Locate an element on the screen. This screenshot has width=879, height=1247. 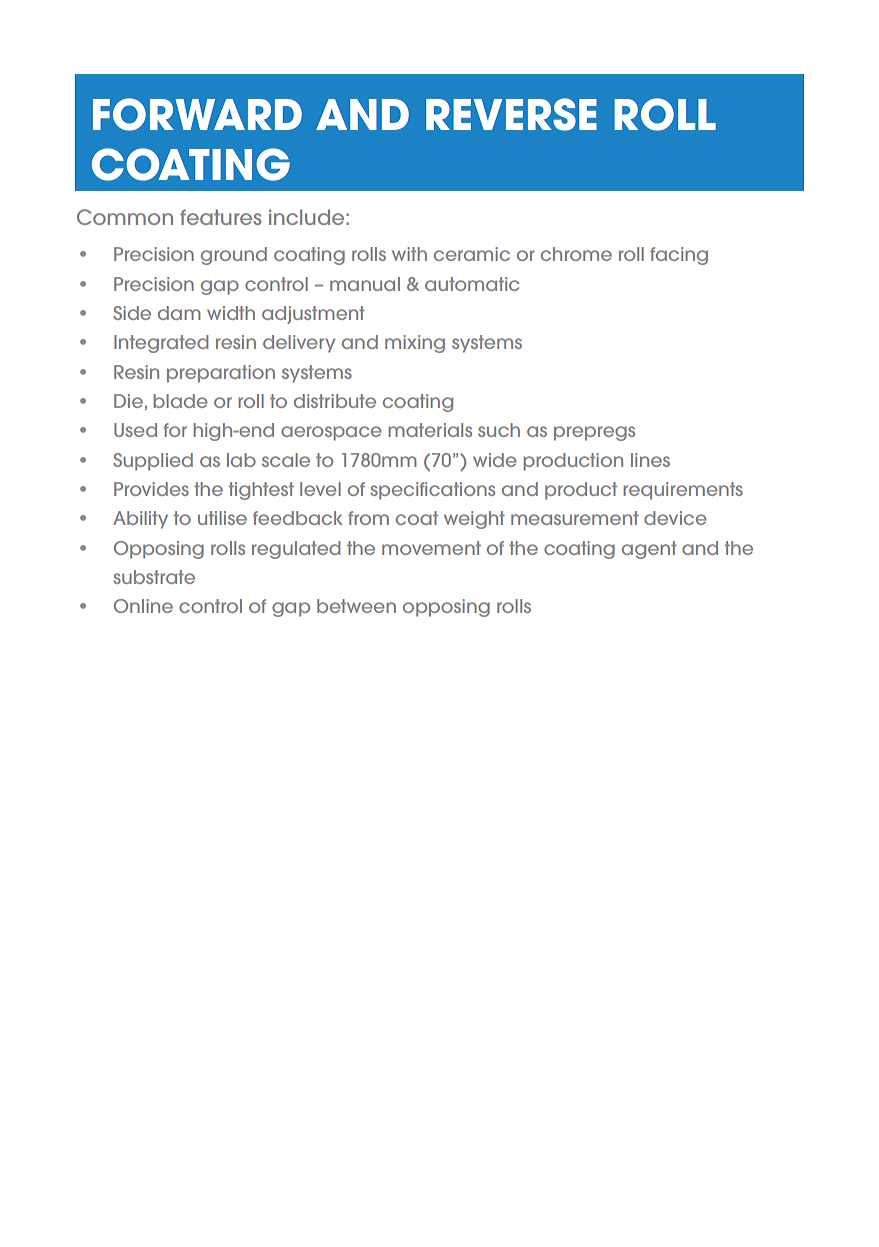
materials is located at coordinates (430, 430).
